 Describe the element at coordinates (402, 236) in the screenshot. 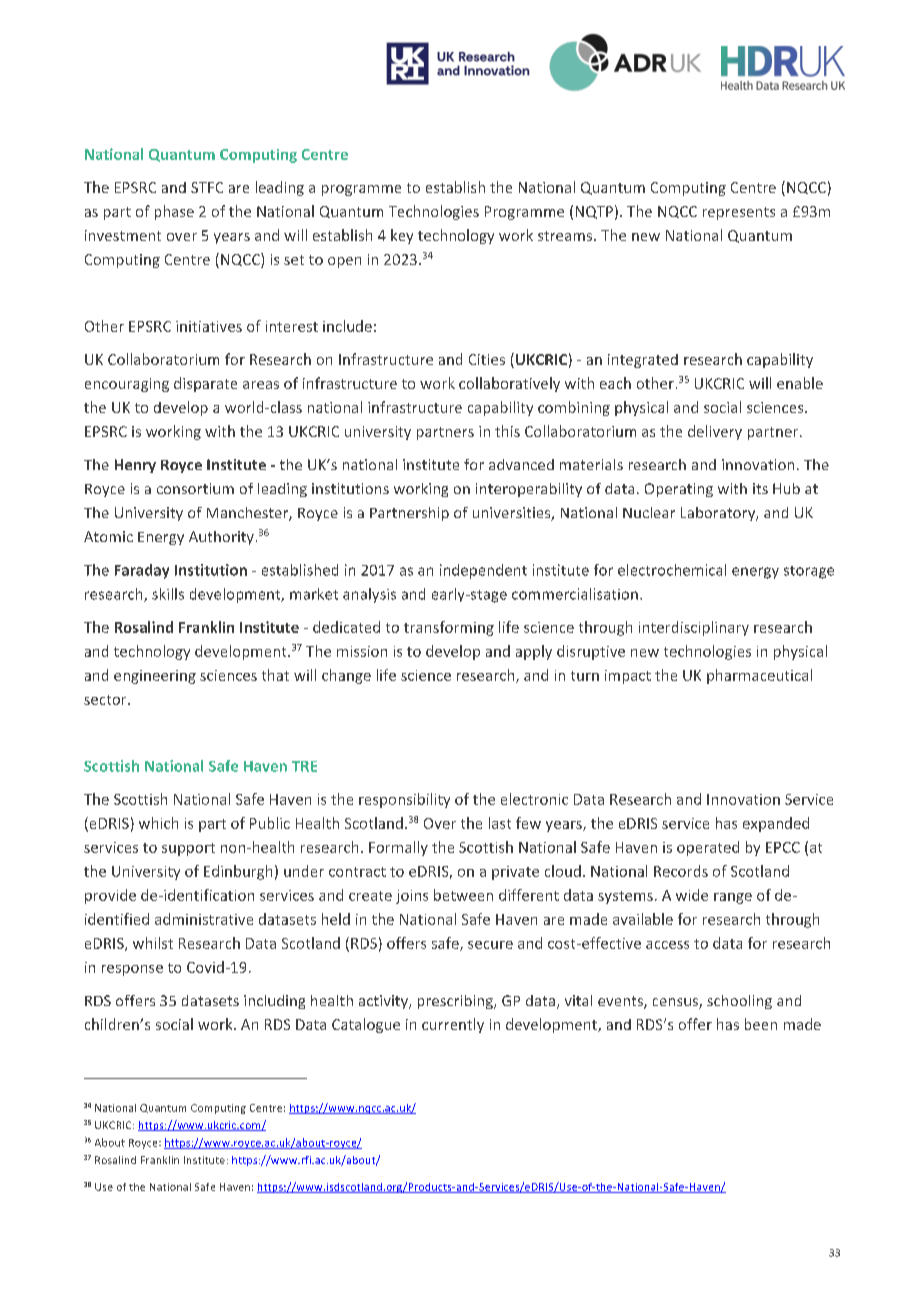

I see `key` at that location.
